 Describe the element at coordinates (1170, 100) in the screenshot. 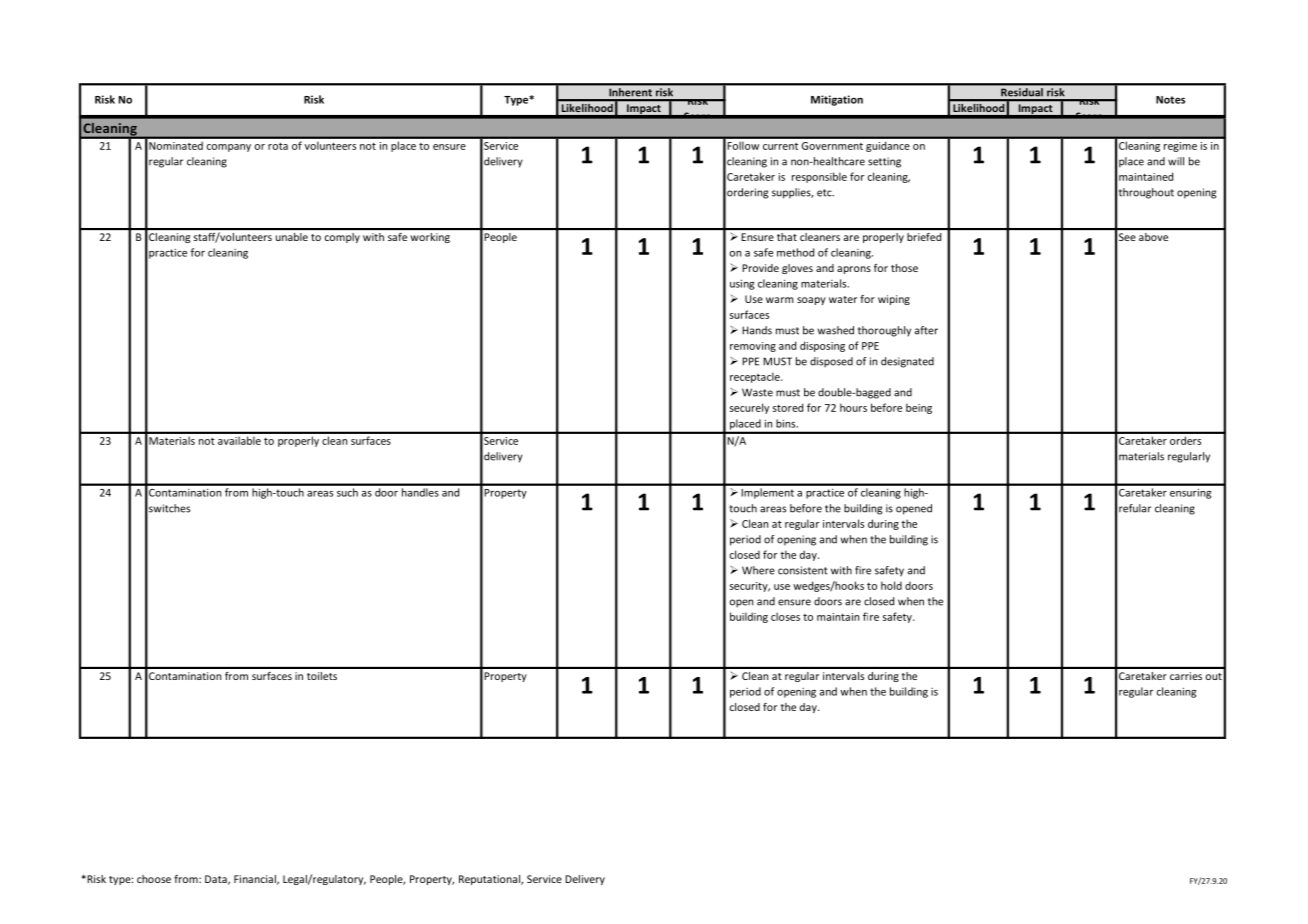

I see `Notes` at that location.
